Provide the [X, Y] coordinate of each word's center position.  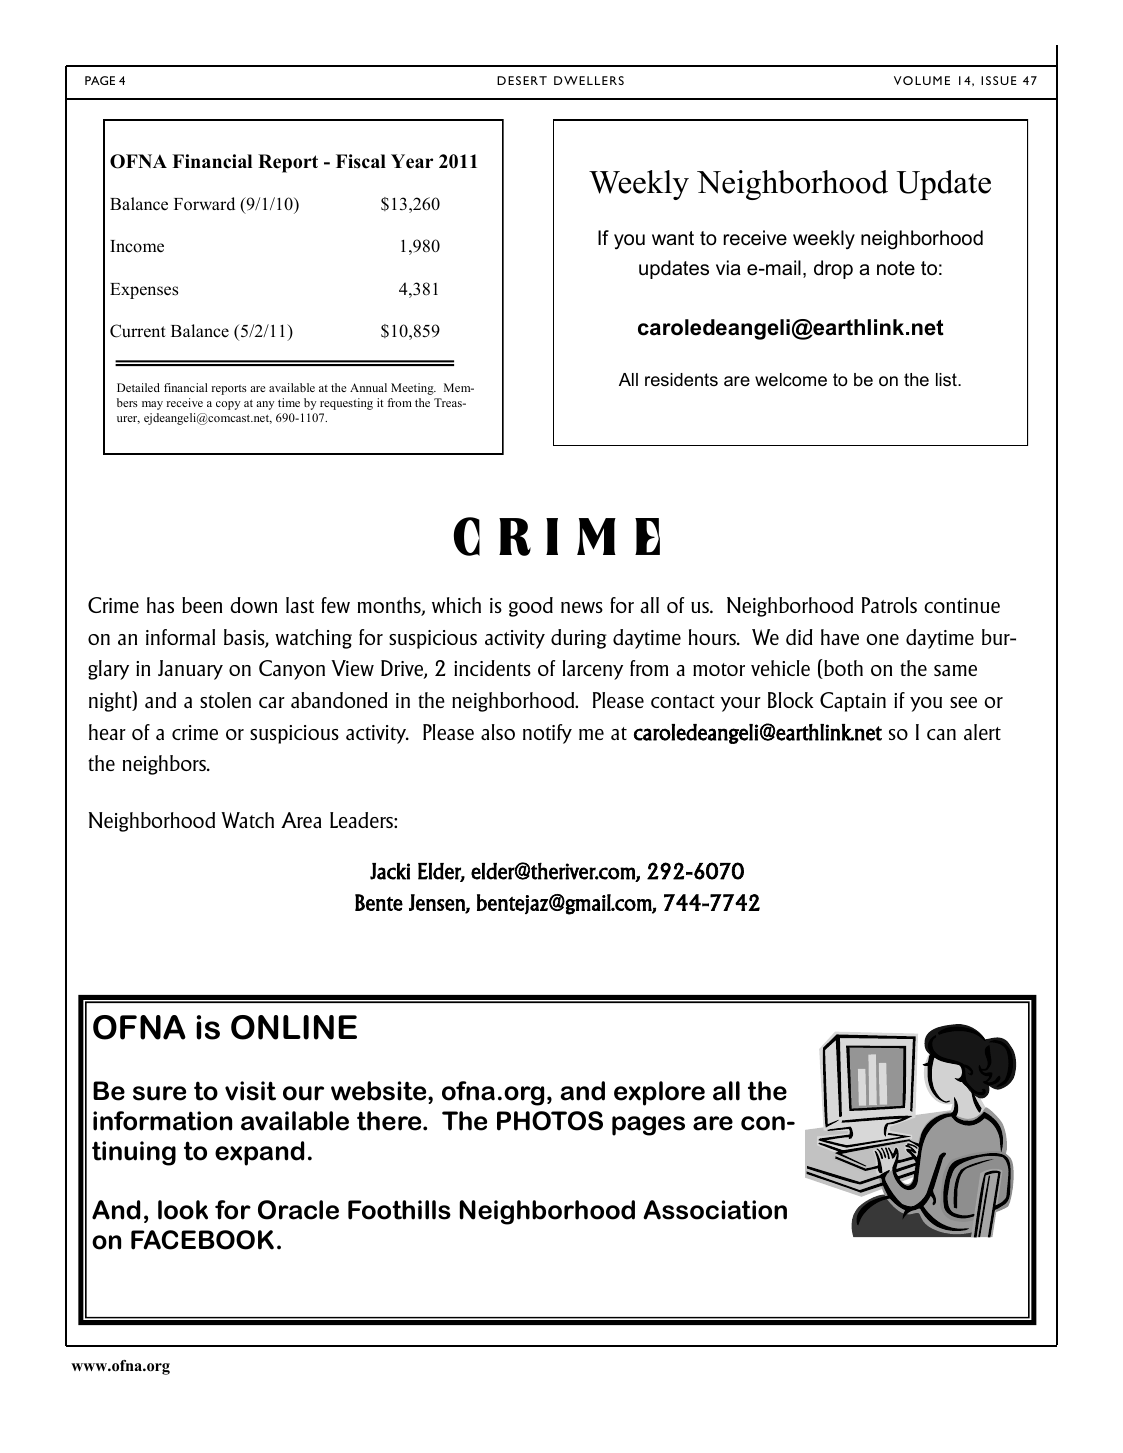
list [947, 379]
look [183, 1210]
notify [547, 734]
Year [412, 161]
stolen [225, 700]
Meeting [413, 389]
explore [659, 1093]
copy [228, 405]
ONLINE [294, 1027]
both [842, 669]
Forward [204, 204]
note [896, 268]
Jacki [390, 871]
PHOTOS [550, 1121]
